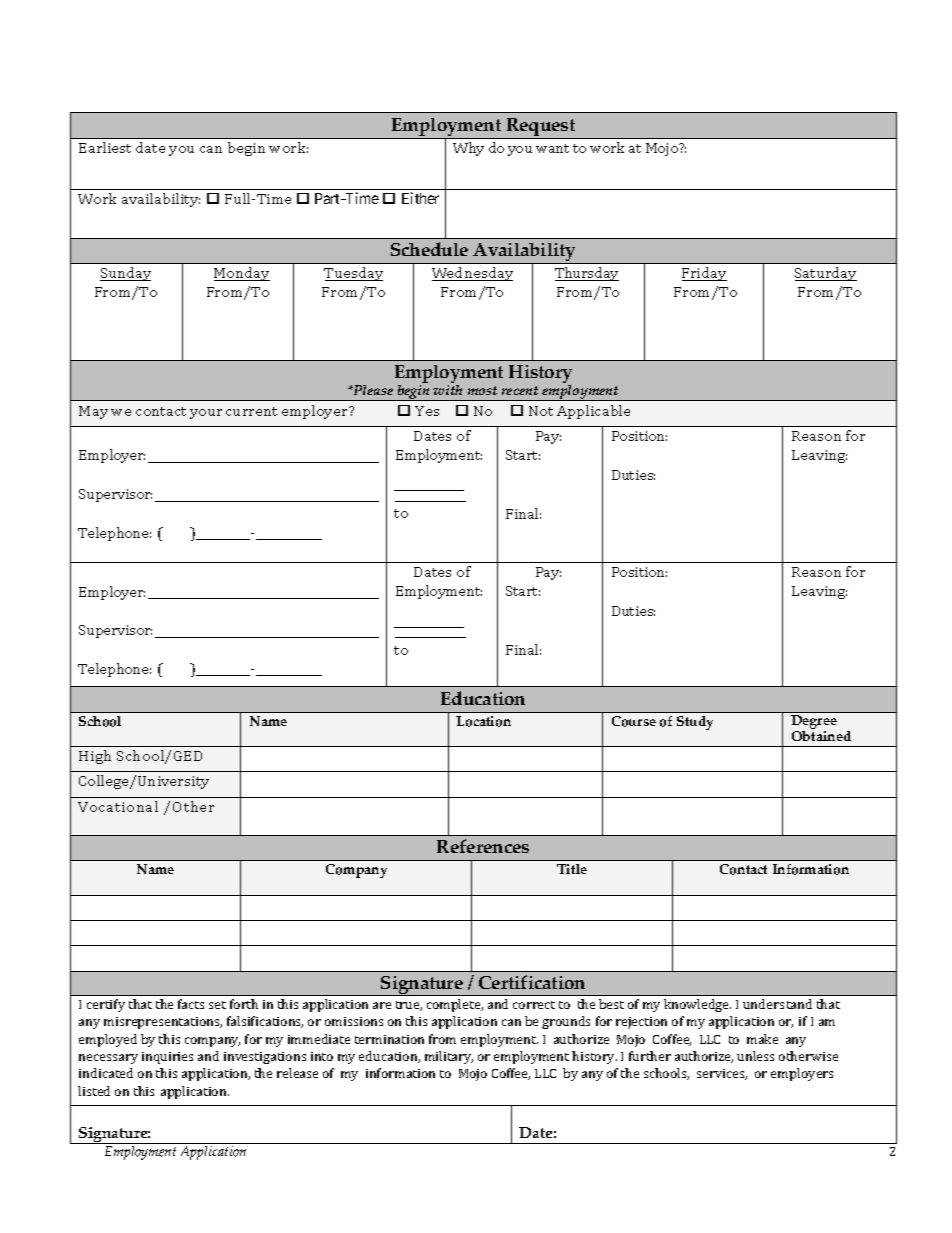 The image size is (952, 1233). I want to click on High, so click(95, 757).
